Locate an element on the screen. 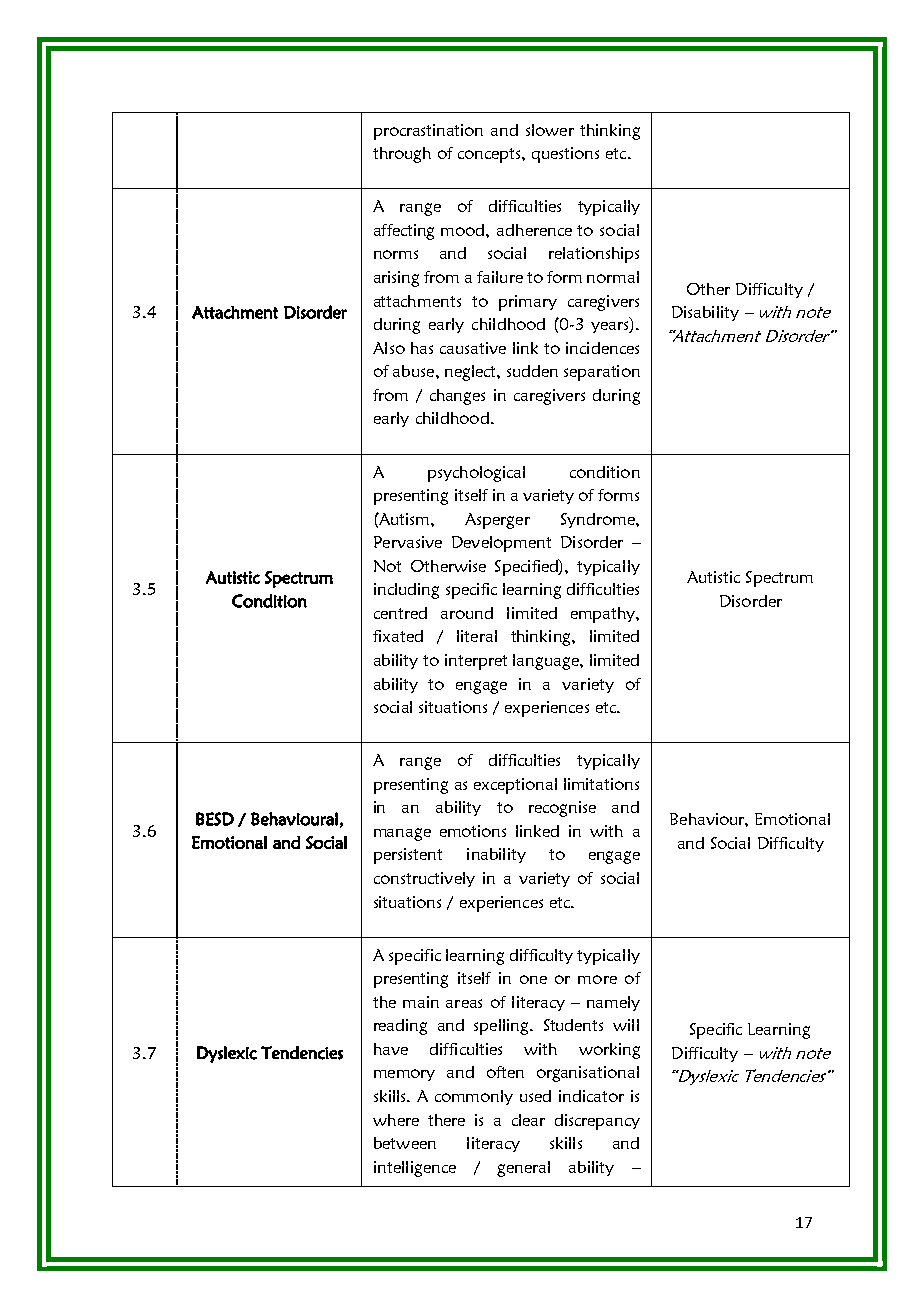 This screenshot has height=1308, width=924. literal is located at coordinates (477, 636).
